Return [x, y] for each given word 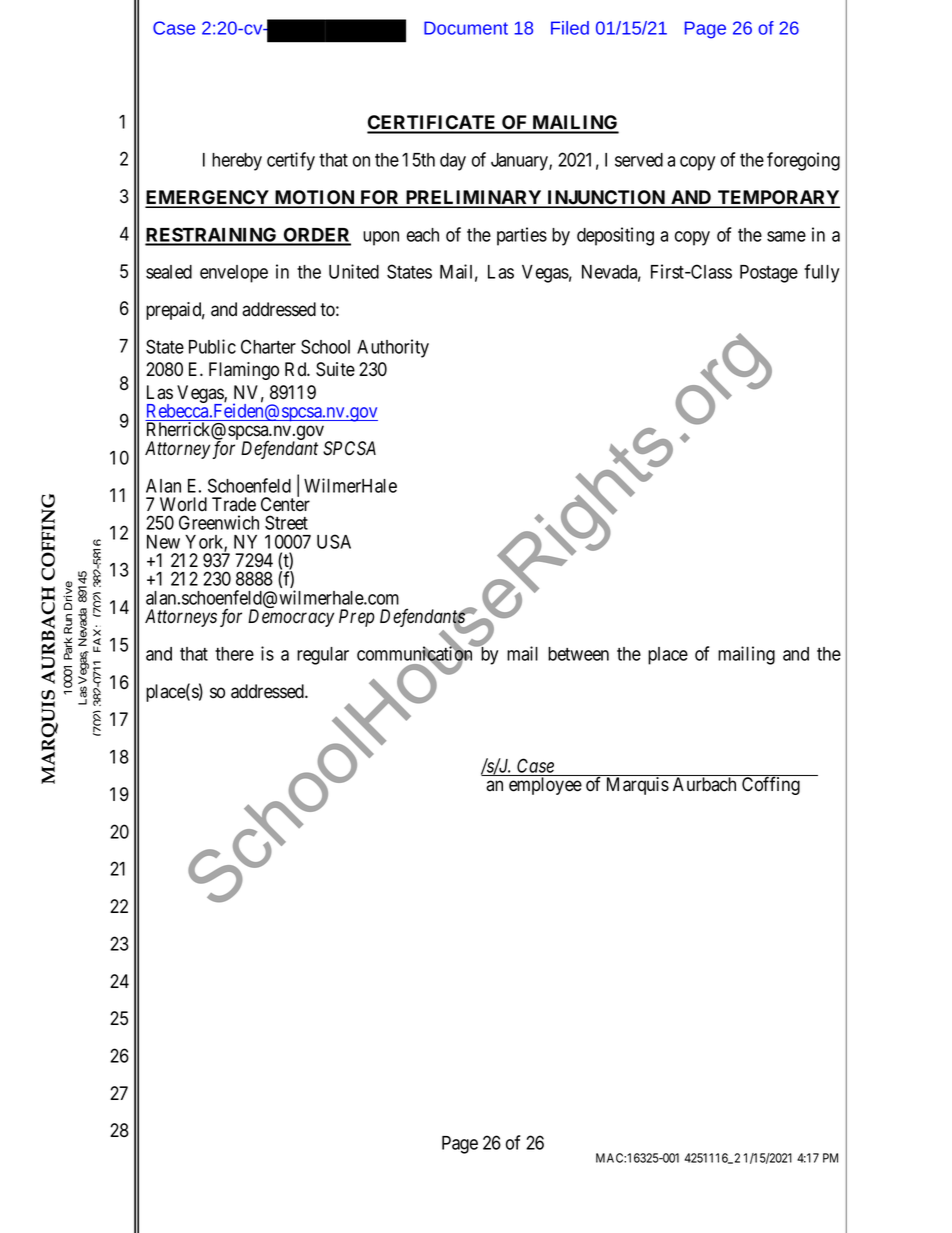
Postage [769, 274]
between [578, 654]
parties [522, 236]
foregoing [803, 161]
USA [334, 541]
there [234, 654]
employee [545, 786]
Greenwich [219, 522]
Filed [570, 28]
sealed [169, 272]
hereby [237, 162]
